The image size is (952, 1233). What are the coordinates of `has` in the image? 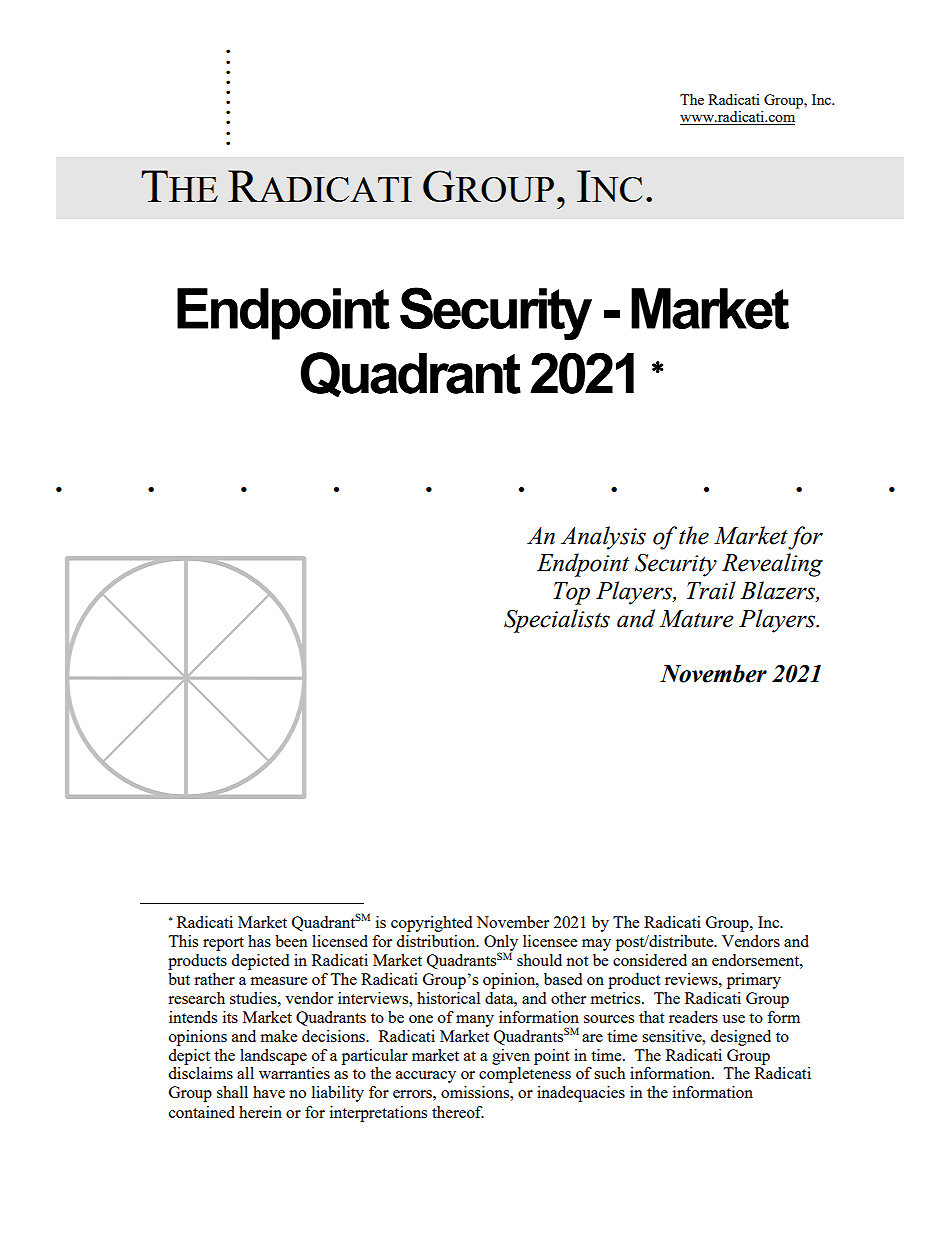 It's located at (259, 941).
